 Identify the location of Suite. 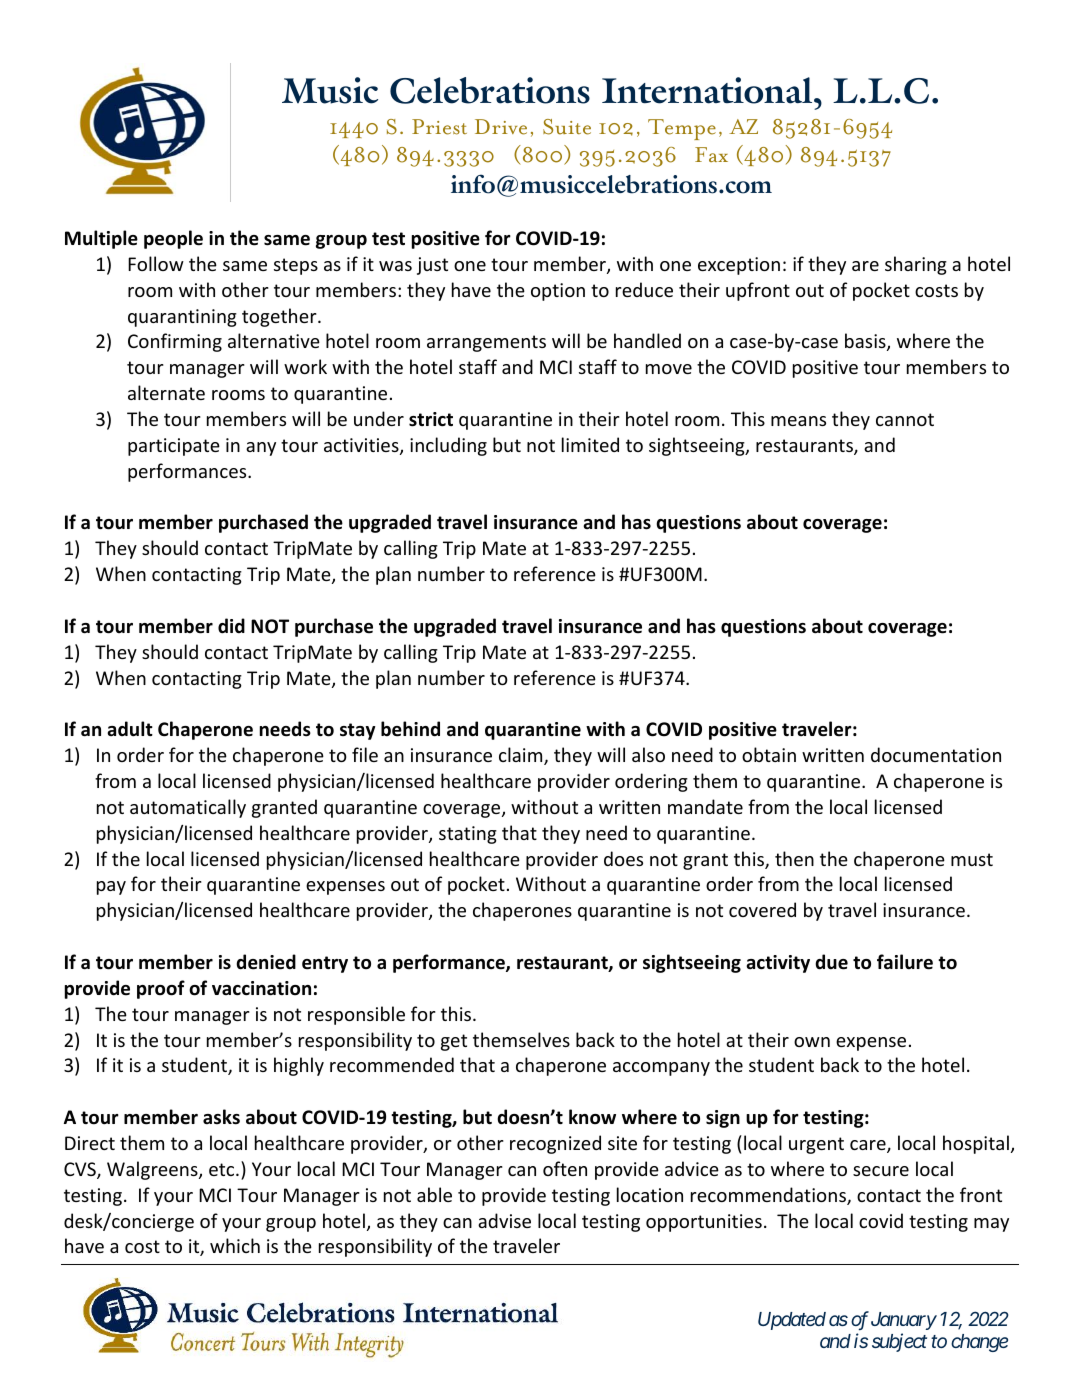
(567, 127).
